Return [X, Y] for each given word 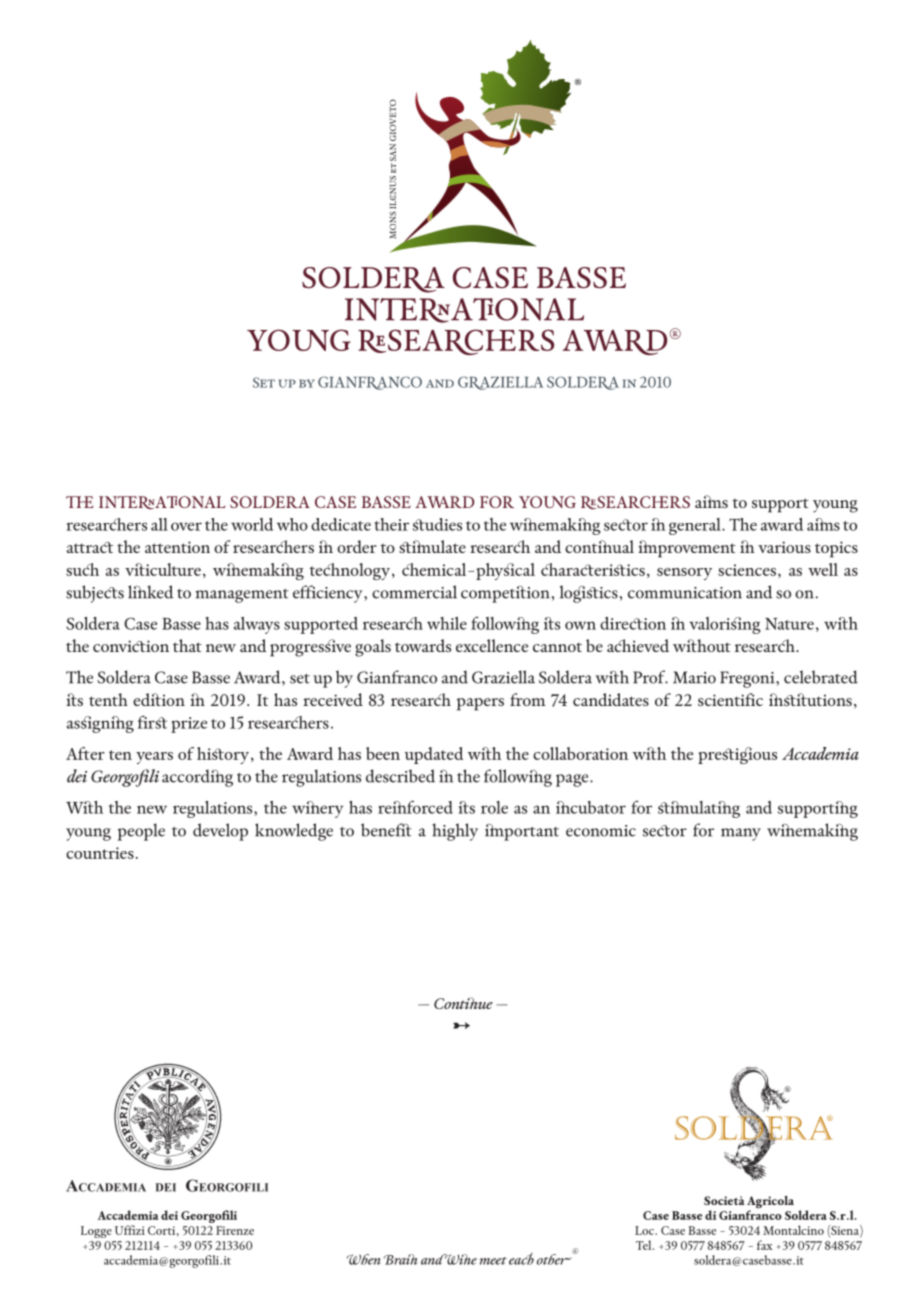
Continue [463, 1003]
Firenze [235, 1230]
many [741, 834]
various [784, 547]
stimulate [432, 546]
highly [455, 832]
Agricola [770, 1203]
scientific [730, 699]
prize [189, 725]
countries [100, 853]
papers [480, 704]
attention [177, 547]
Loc [645, 1230]
